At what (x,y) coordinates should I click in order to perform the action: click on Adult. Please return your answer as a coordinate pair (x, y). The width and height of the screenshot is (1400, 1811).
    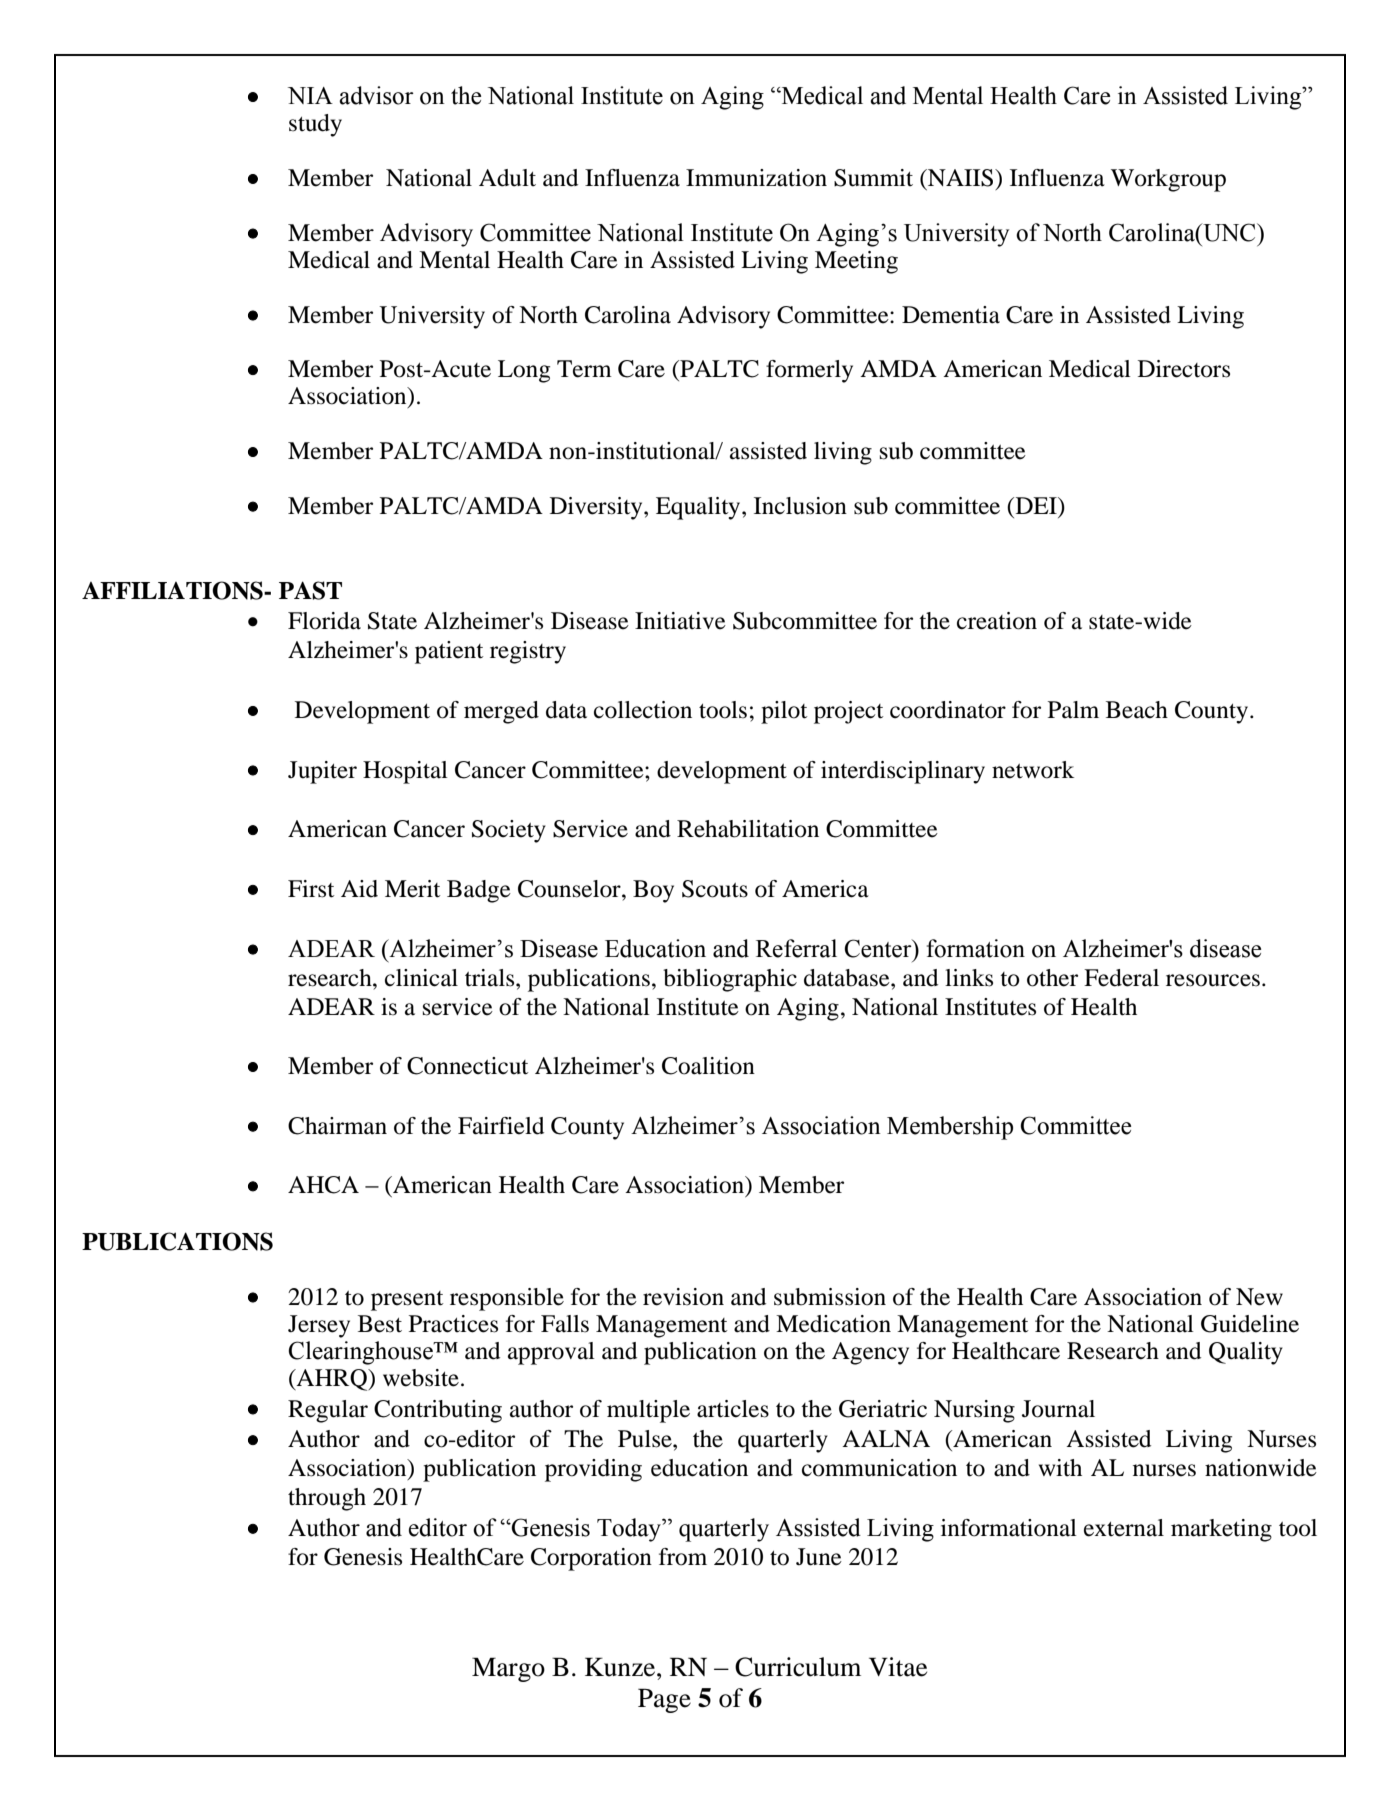
    Looking at the image, I should click on (507, 178).
